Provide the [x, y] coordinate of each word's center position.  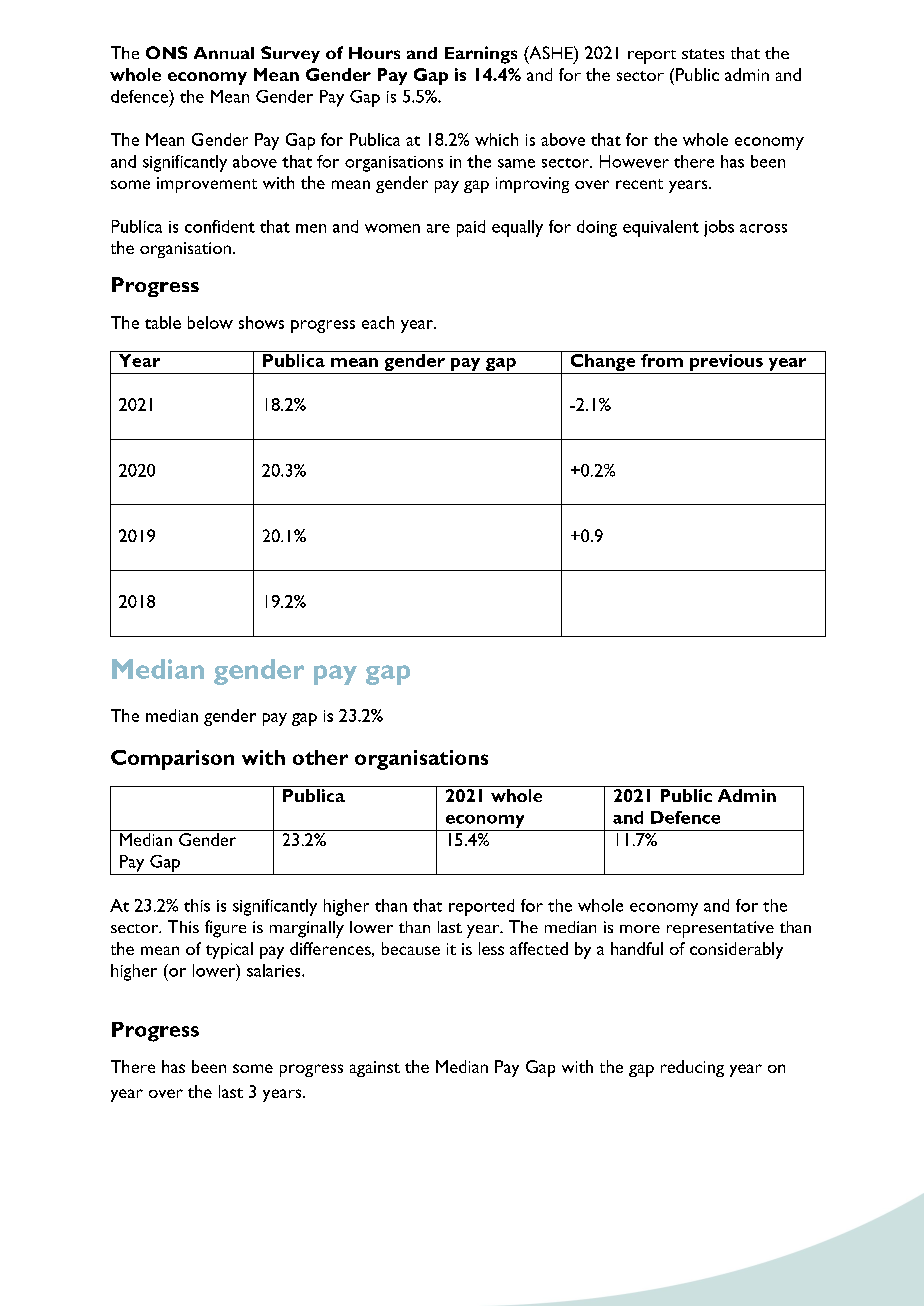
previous [726, 362]
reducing [692, 1068]
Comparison [172, 760]
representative [720, 929]
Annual [224, 53]
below [210, 322]
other [320, 757]
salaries [275, 970]
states [703, 54]
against [375, 1069]
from [662, 359]
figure [225, 929]
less [491, 948]
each [378, 322]
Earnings [481, 55]
